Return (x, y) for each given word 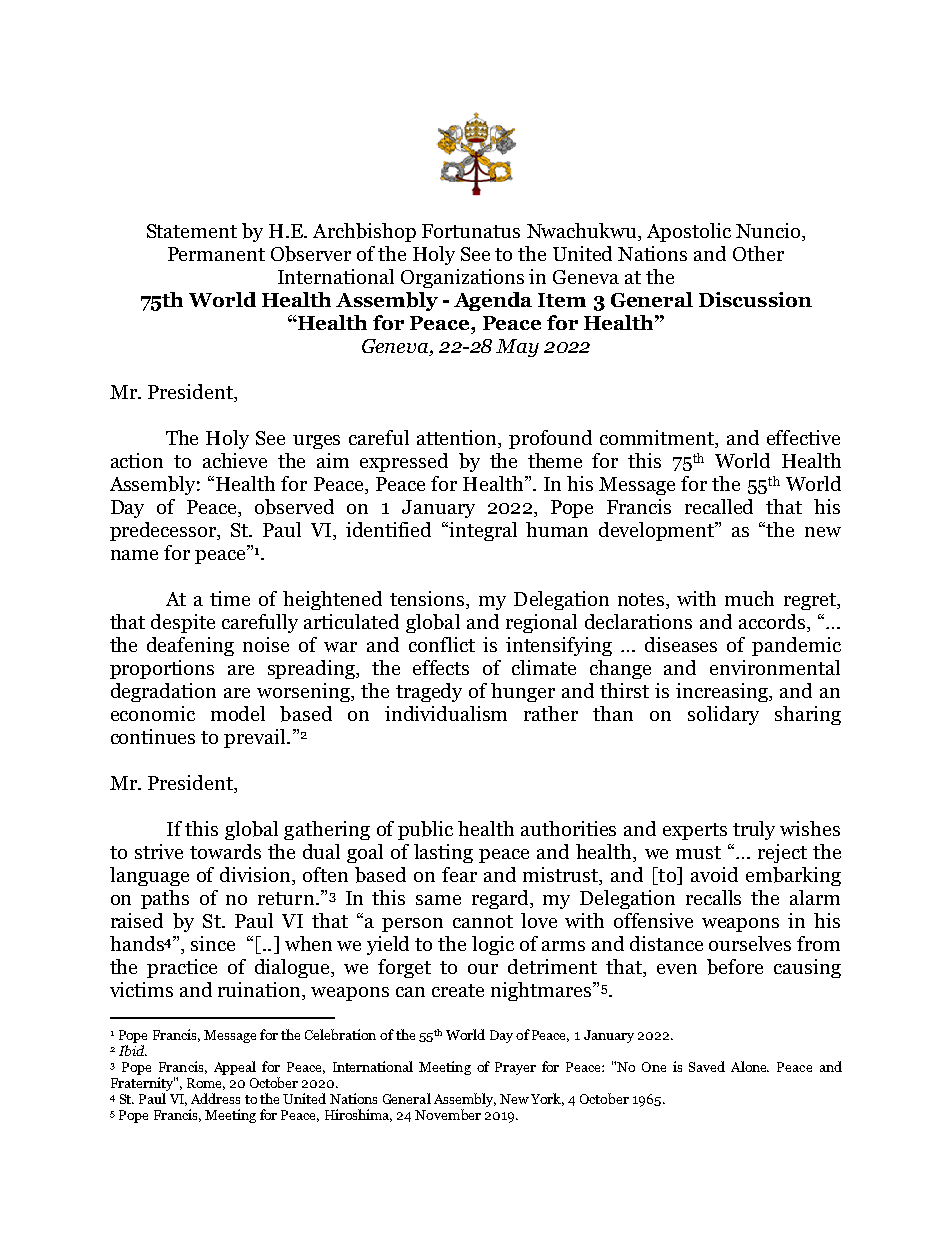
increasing (723, 692)
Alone (750, 1066)
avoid (714, 874)
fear (459, 874)
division (256, 876)
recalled (719, 506)
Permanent (216, 254)
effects (441, 667)
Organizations (462, 278)
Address (215, 1098)
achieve (235, 460)
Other (758, 253)
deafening (190, 646)
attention (458, 439)
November (448, 1114)
